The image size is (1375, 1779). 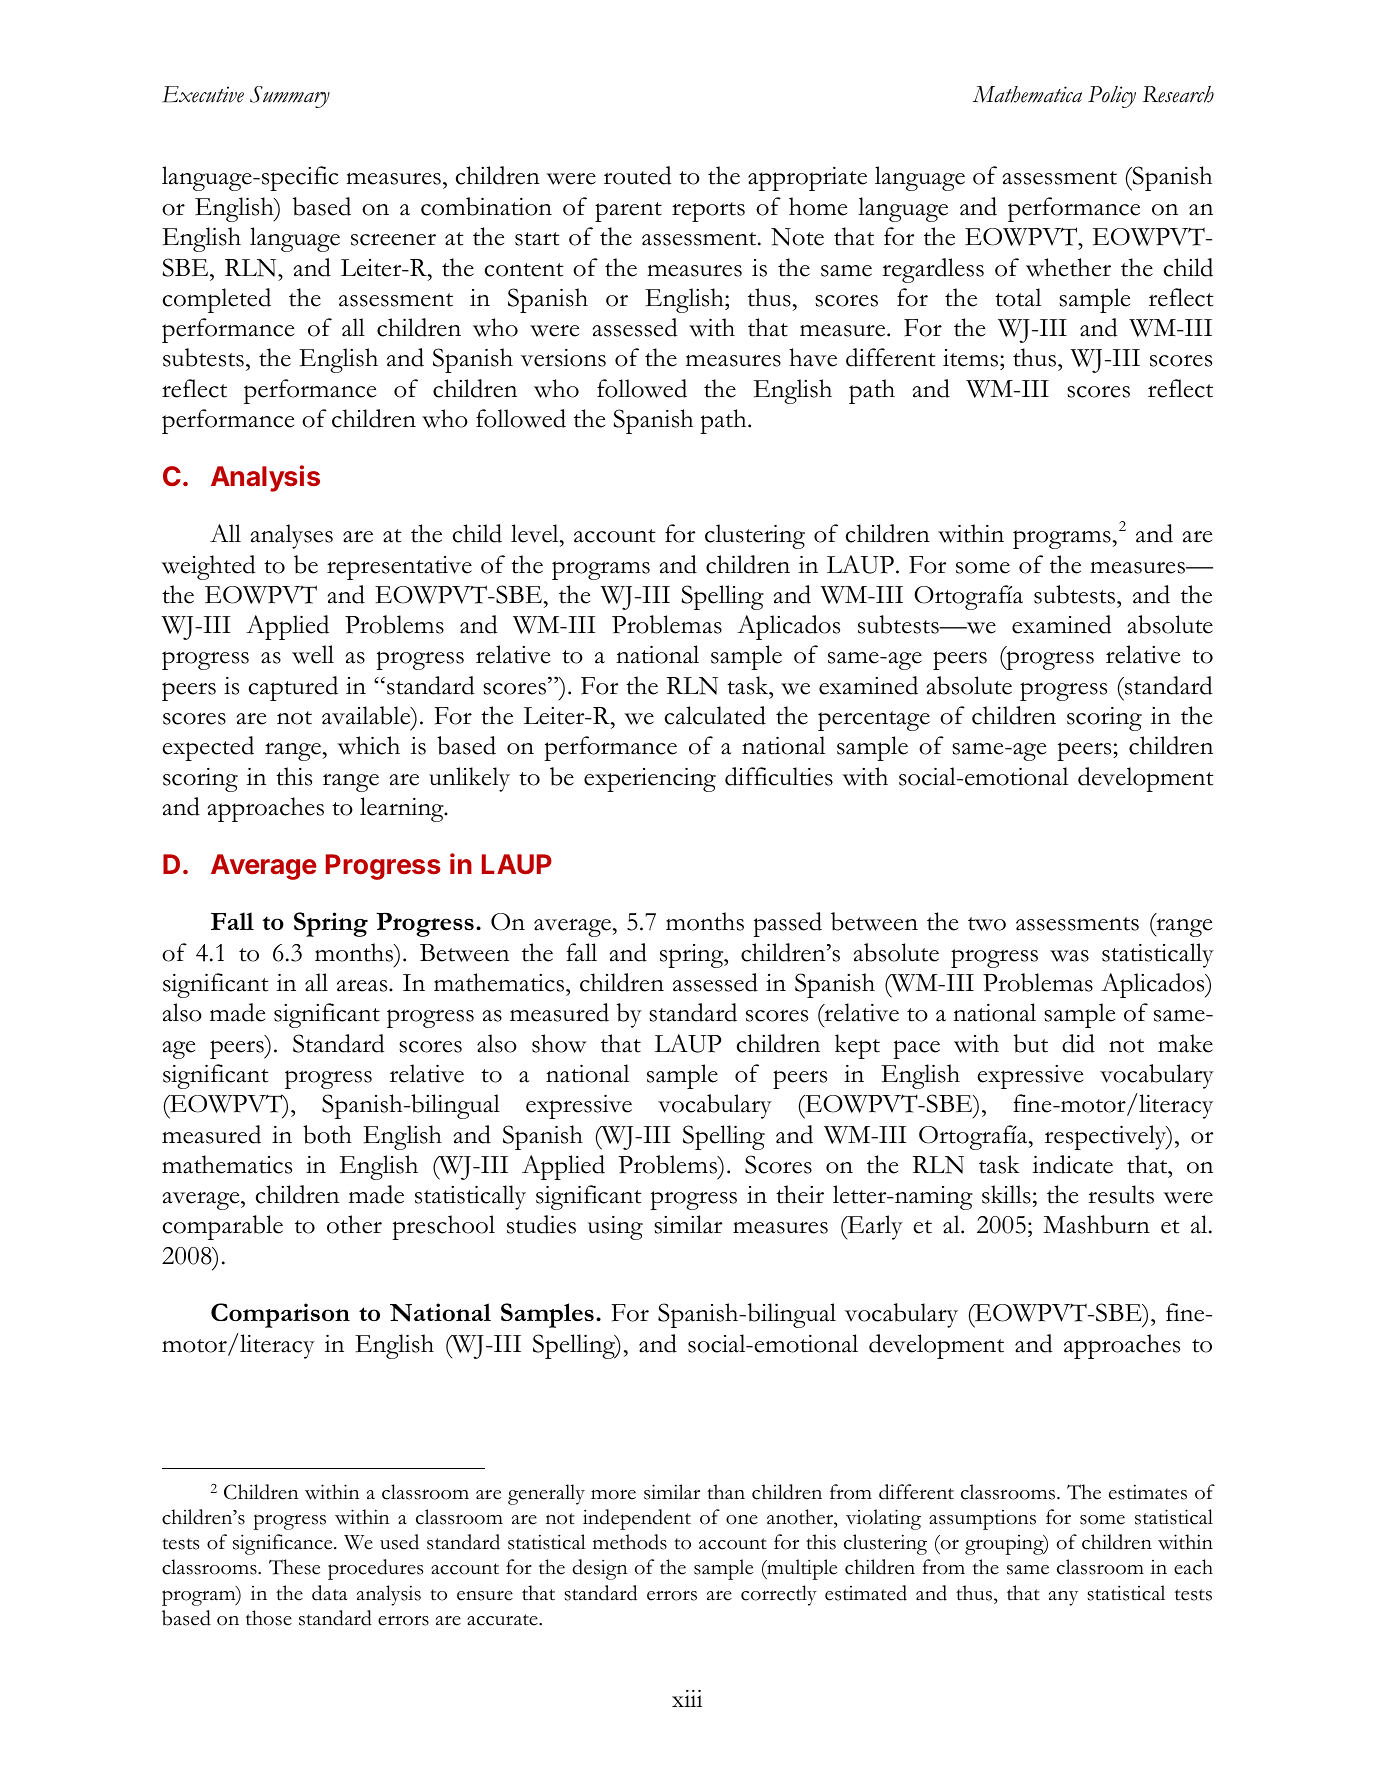 What do you see at coordinates (363, 985) in the screenshot?
I see `areas` at bounding box center [363, 985].
